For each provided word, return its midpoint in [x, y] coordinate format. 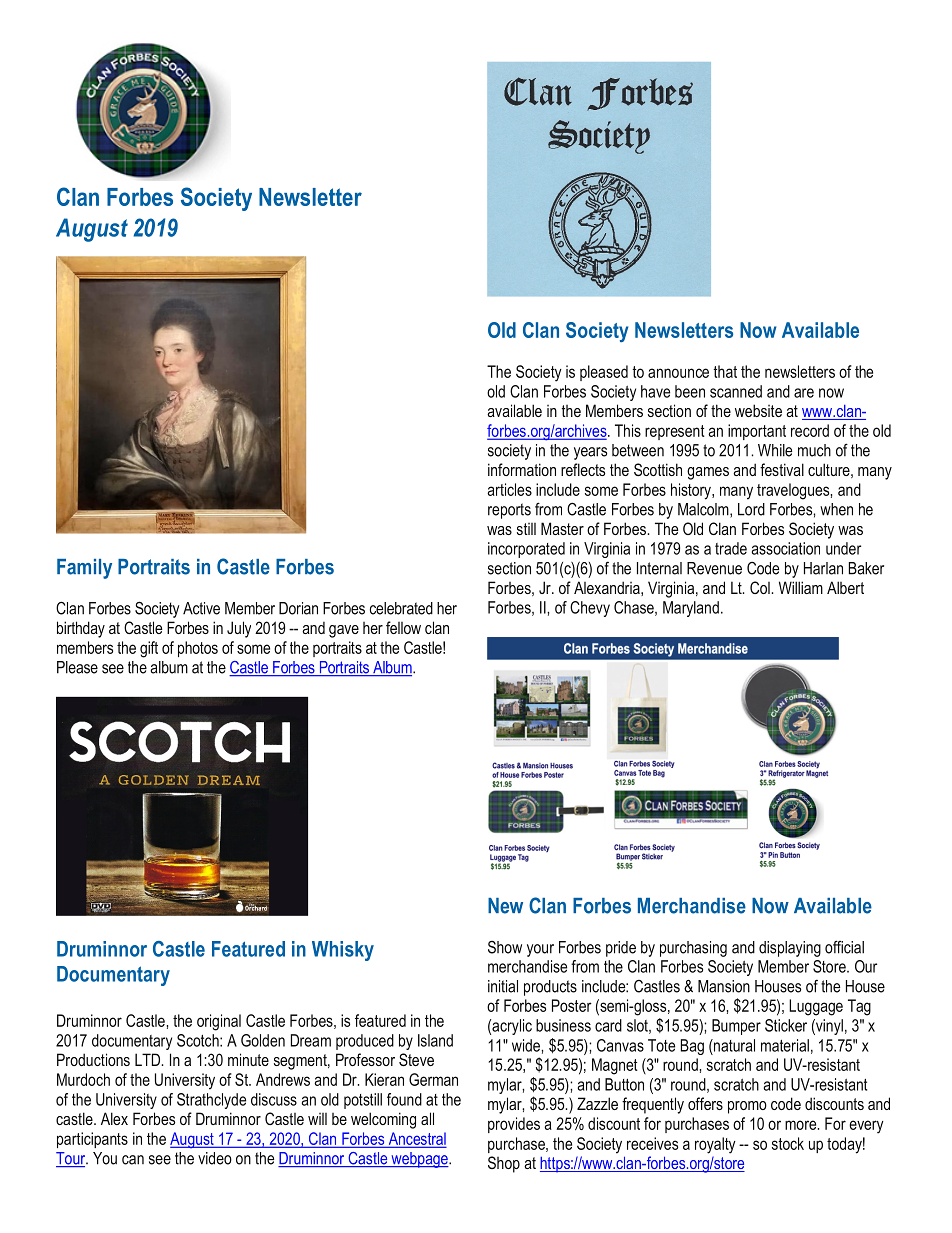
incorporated [526, 550]
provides [514, 1125]
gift [149, 649]
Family [84, 569]
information [522, 469]
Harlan [823, 568]
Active [201, 608]
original [219, 1022]
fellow [403, 627]
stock [788, 1143]
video [215, 1158]
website [758, 410]
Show [505, 947]
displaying [790, 949]
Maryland [691, 609]
